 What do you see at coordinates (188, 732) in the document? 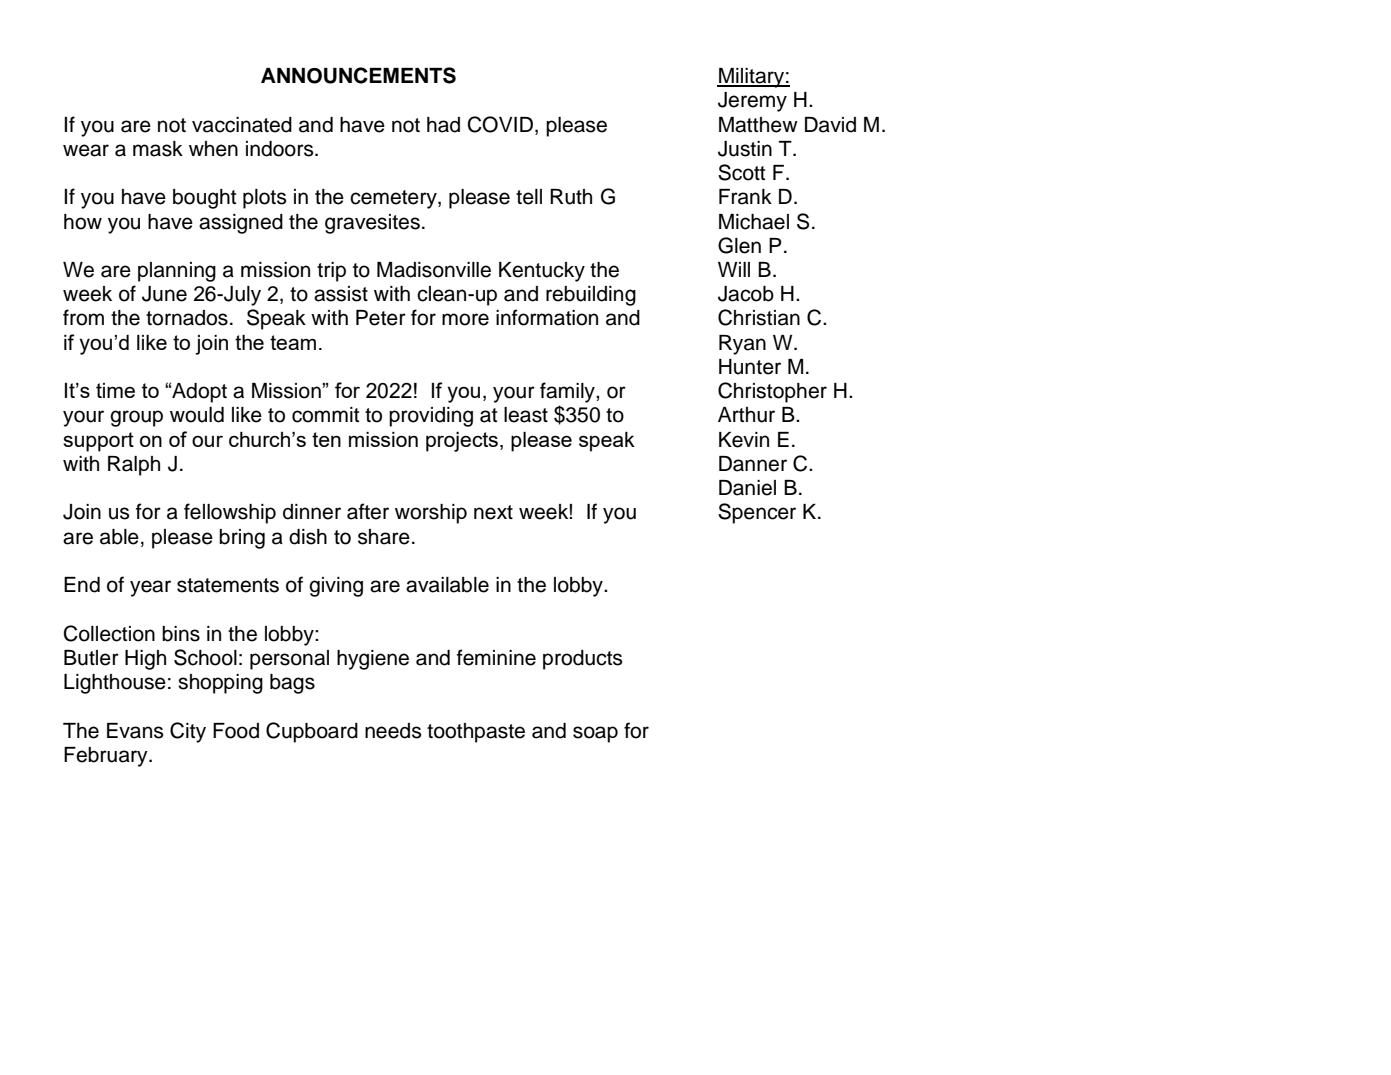
I see `City` at bounding box center [188, 732].
